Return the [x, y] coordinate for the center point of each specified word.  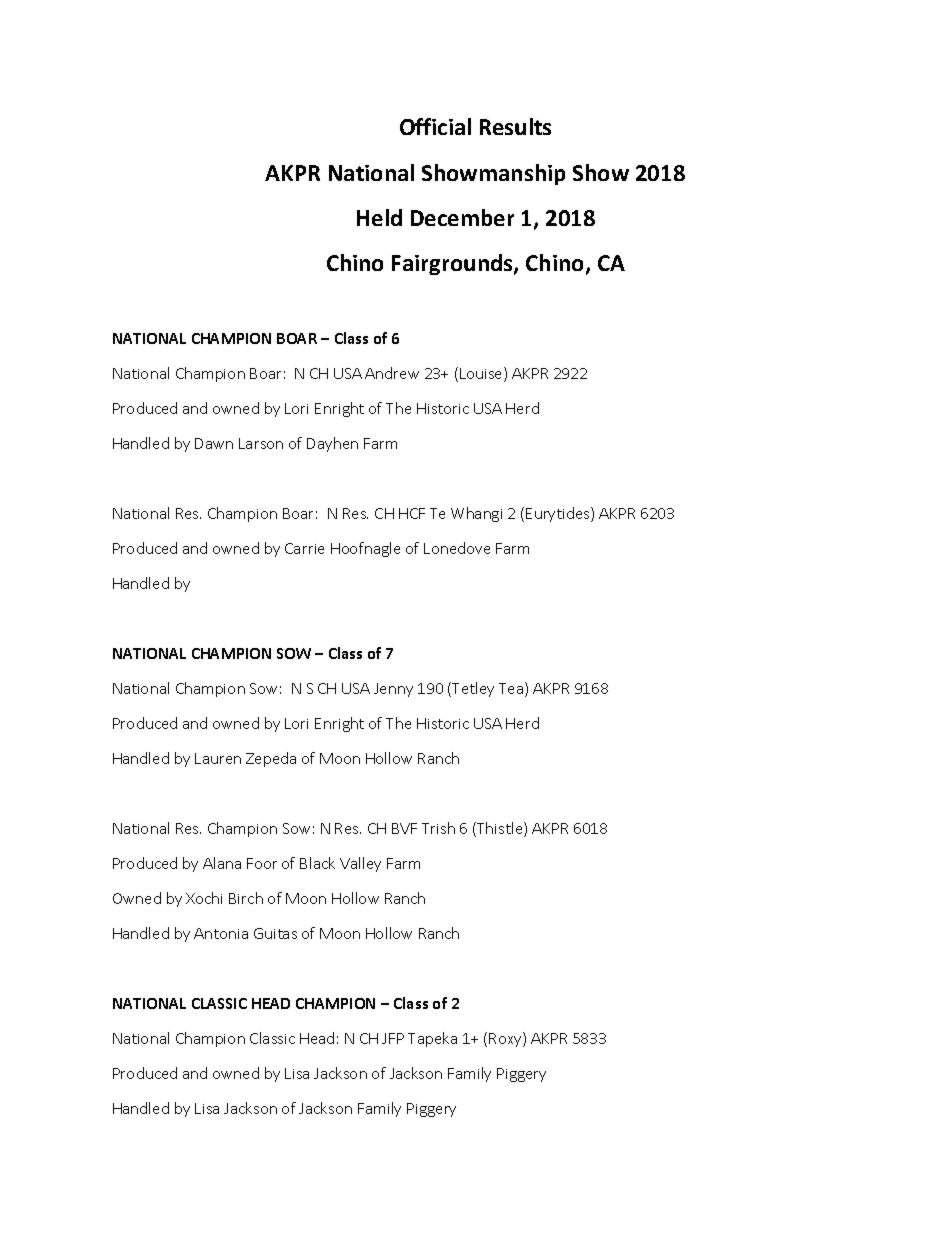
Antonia [221, 933]
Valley [360, 864]
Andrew [392, 373]
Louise [482, 374]
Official [435, 126]
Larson [261, 443]
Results [515, 126]
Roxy [506, 1039]
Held [379, 217]
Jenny [393, 690]
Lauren [218, 758]
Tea [512, 689]
